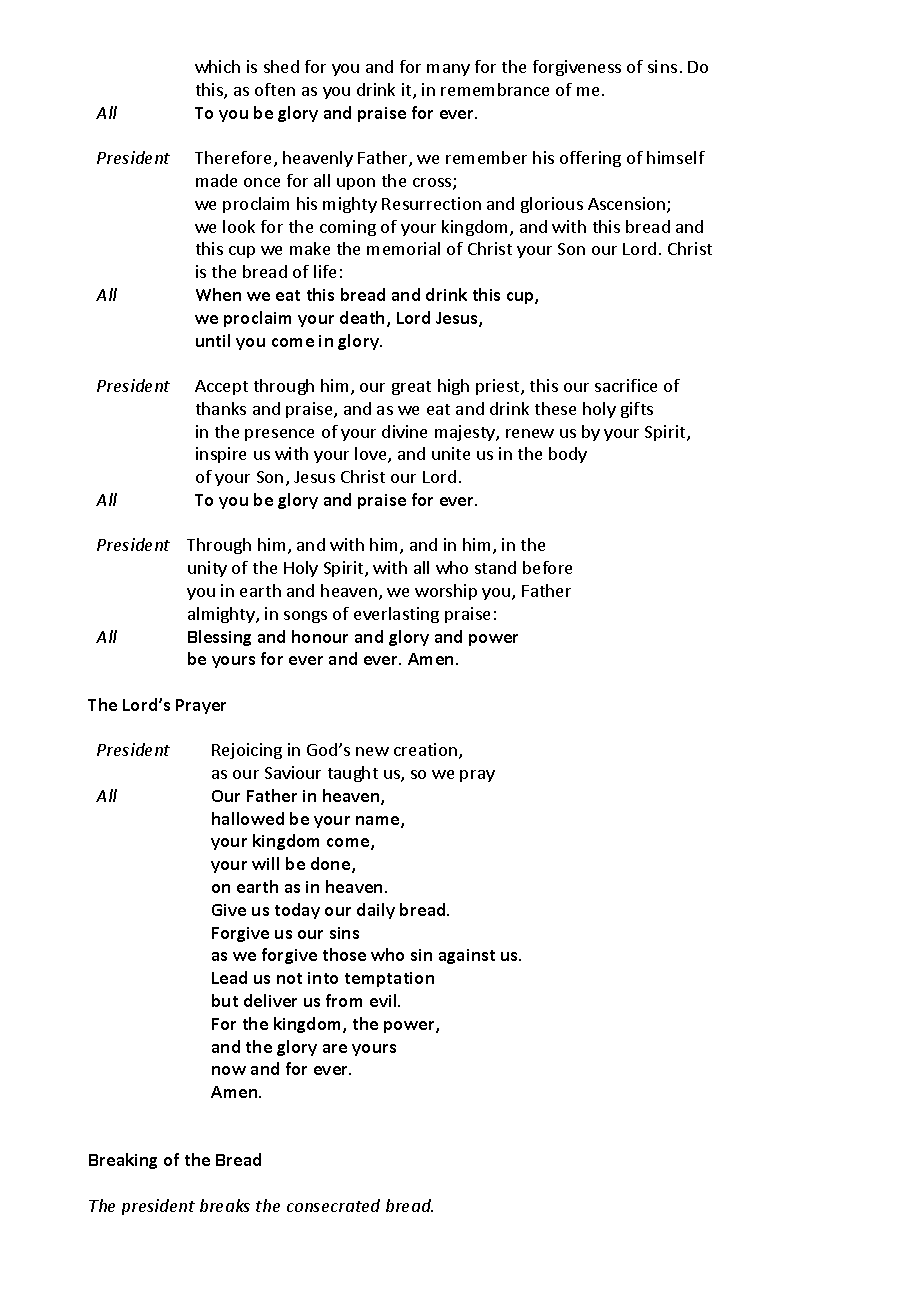 Image resolution: width=924 pixels, height=1309 pixels. I want to click on divine, so click(404, 431).
